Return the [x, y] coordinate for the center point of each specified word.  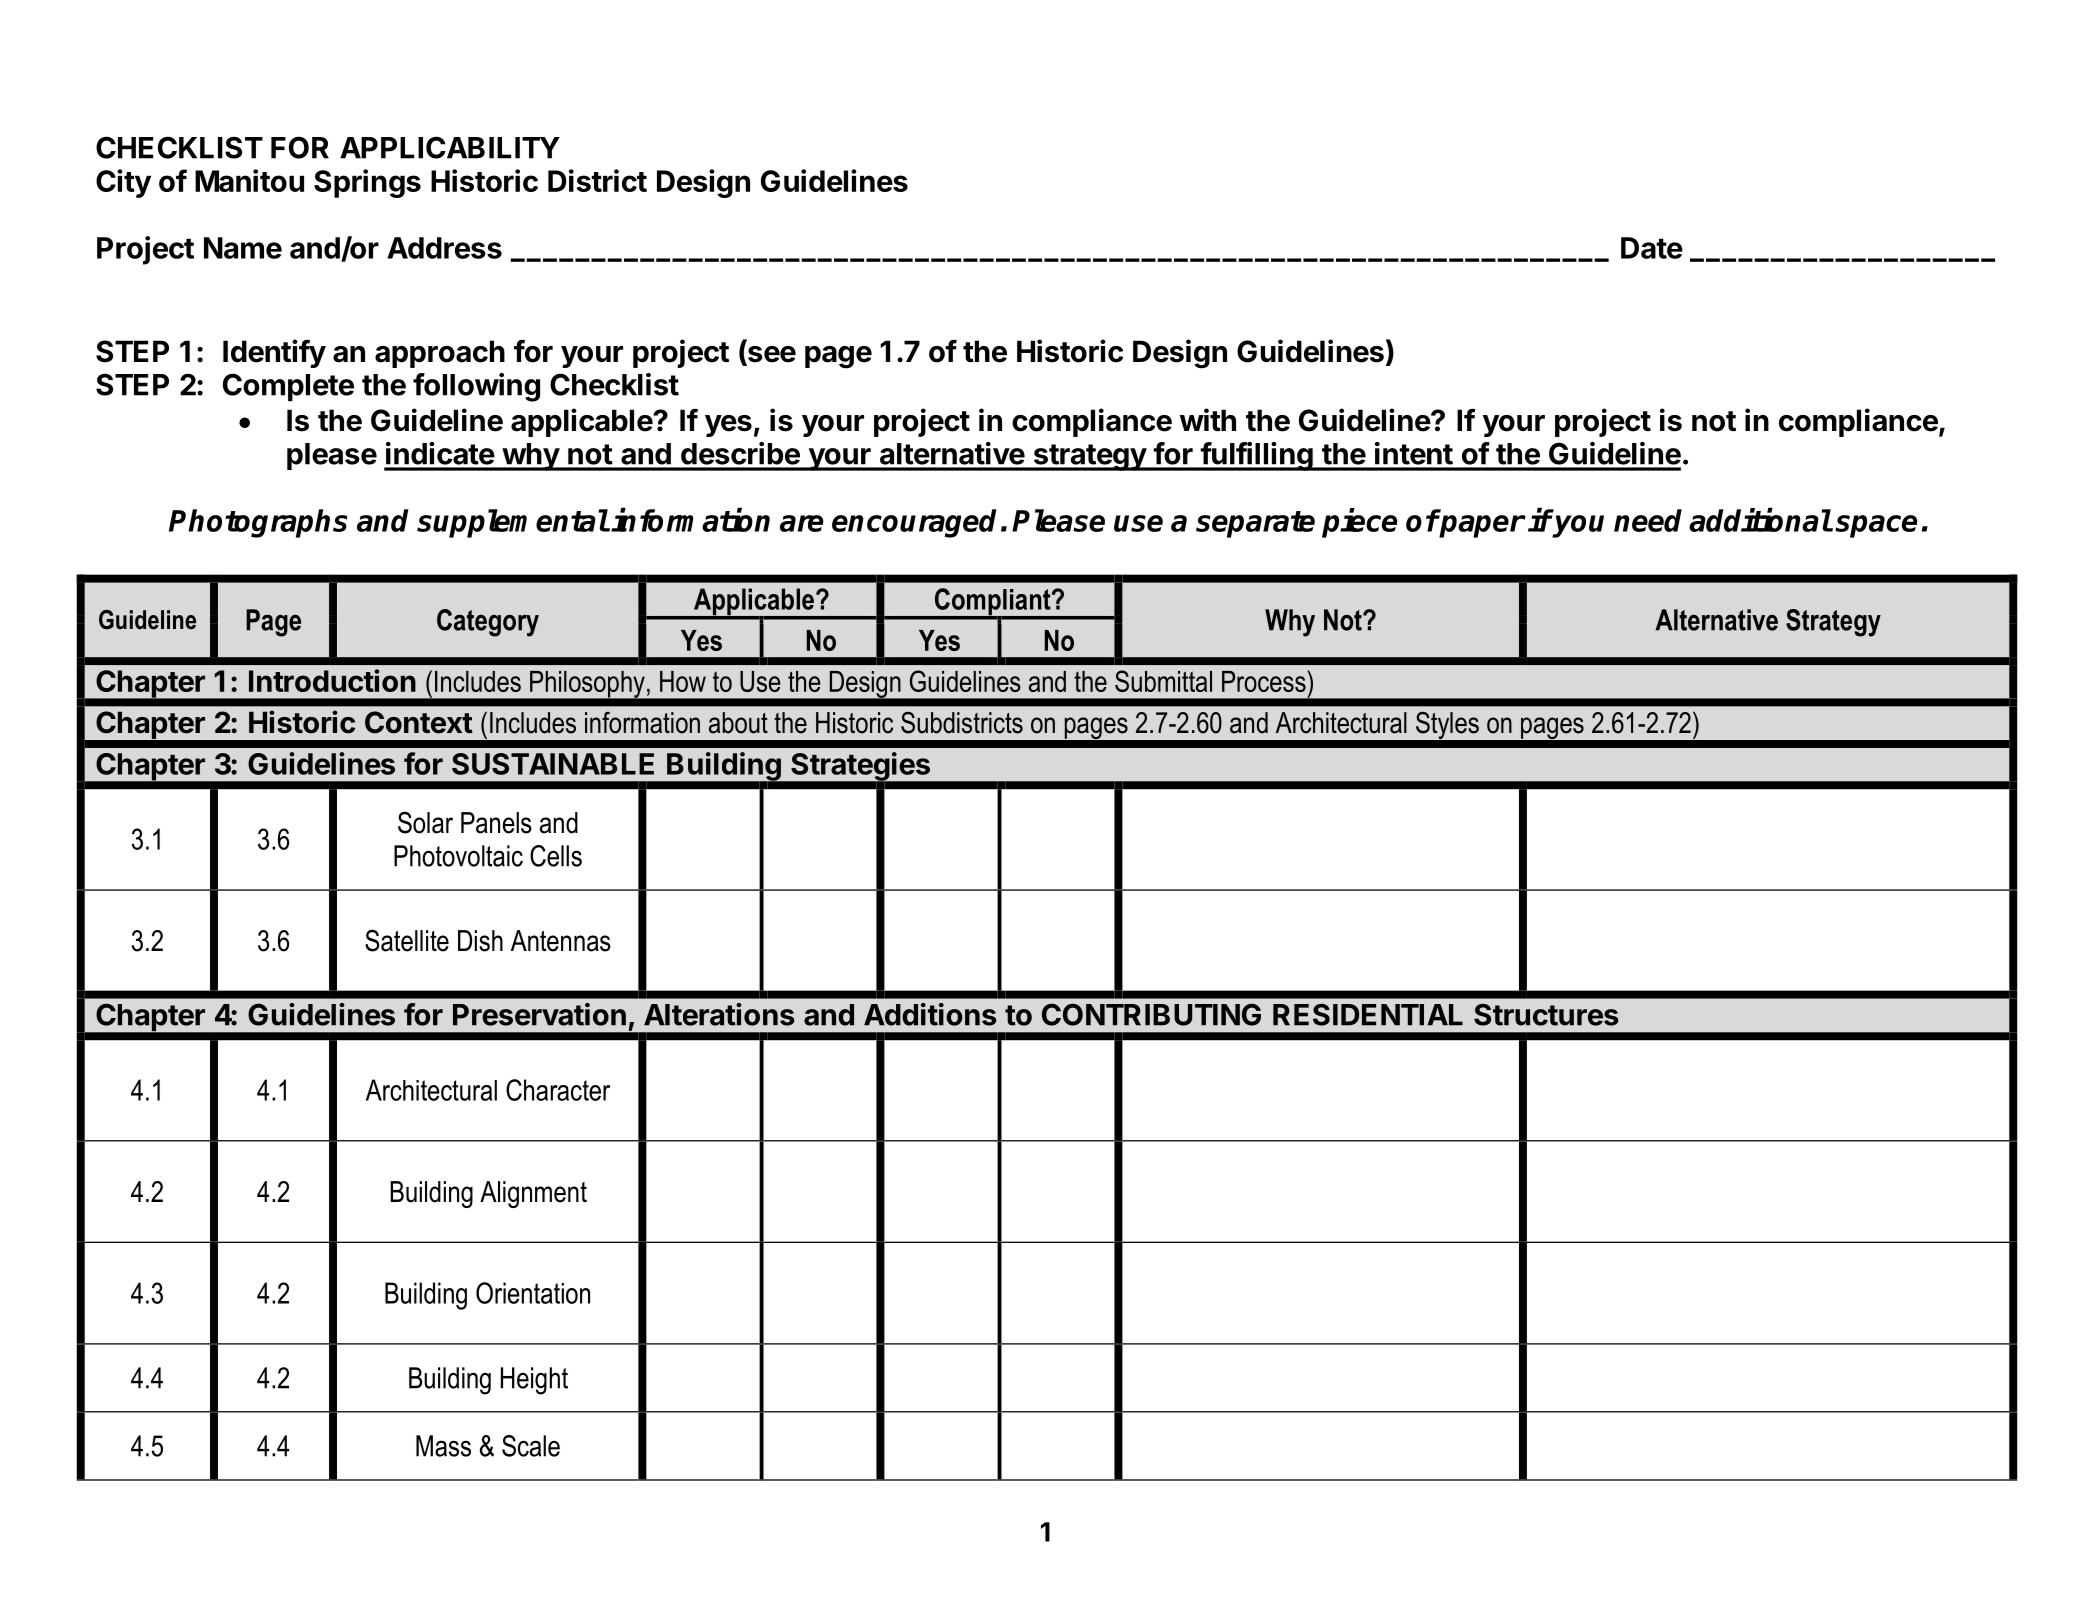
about [738, 723]
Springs [367, 183]
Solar [425, 822]
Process [1265, 681]
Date [1652, 248]
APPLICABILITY [450, 147]
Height [534, 1381]
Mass [443, 1446]
